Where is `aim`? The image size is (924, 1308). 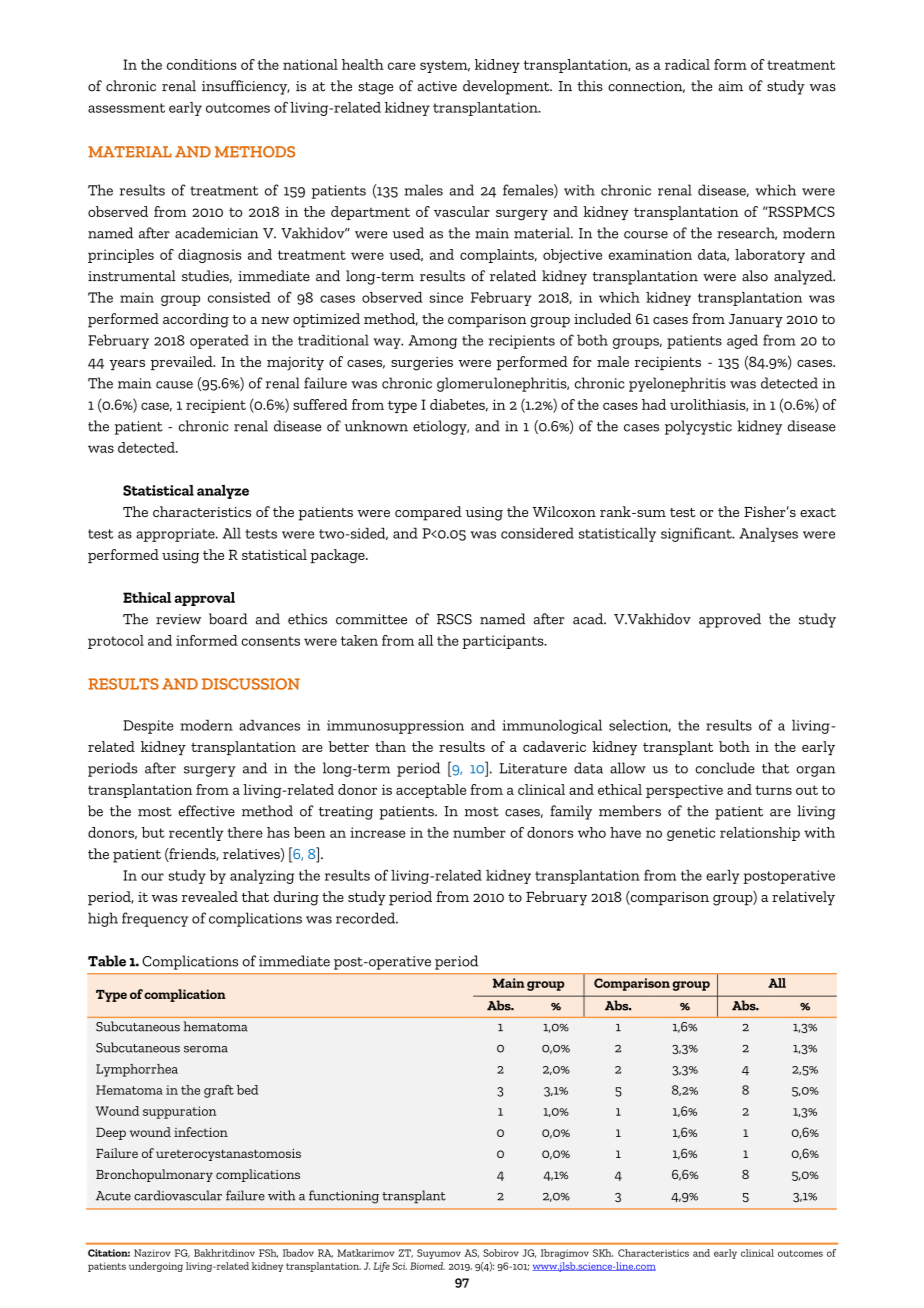 aim is located at coordinates (730, 86).
